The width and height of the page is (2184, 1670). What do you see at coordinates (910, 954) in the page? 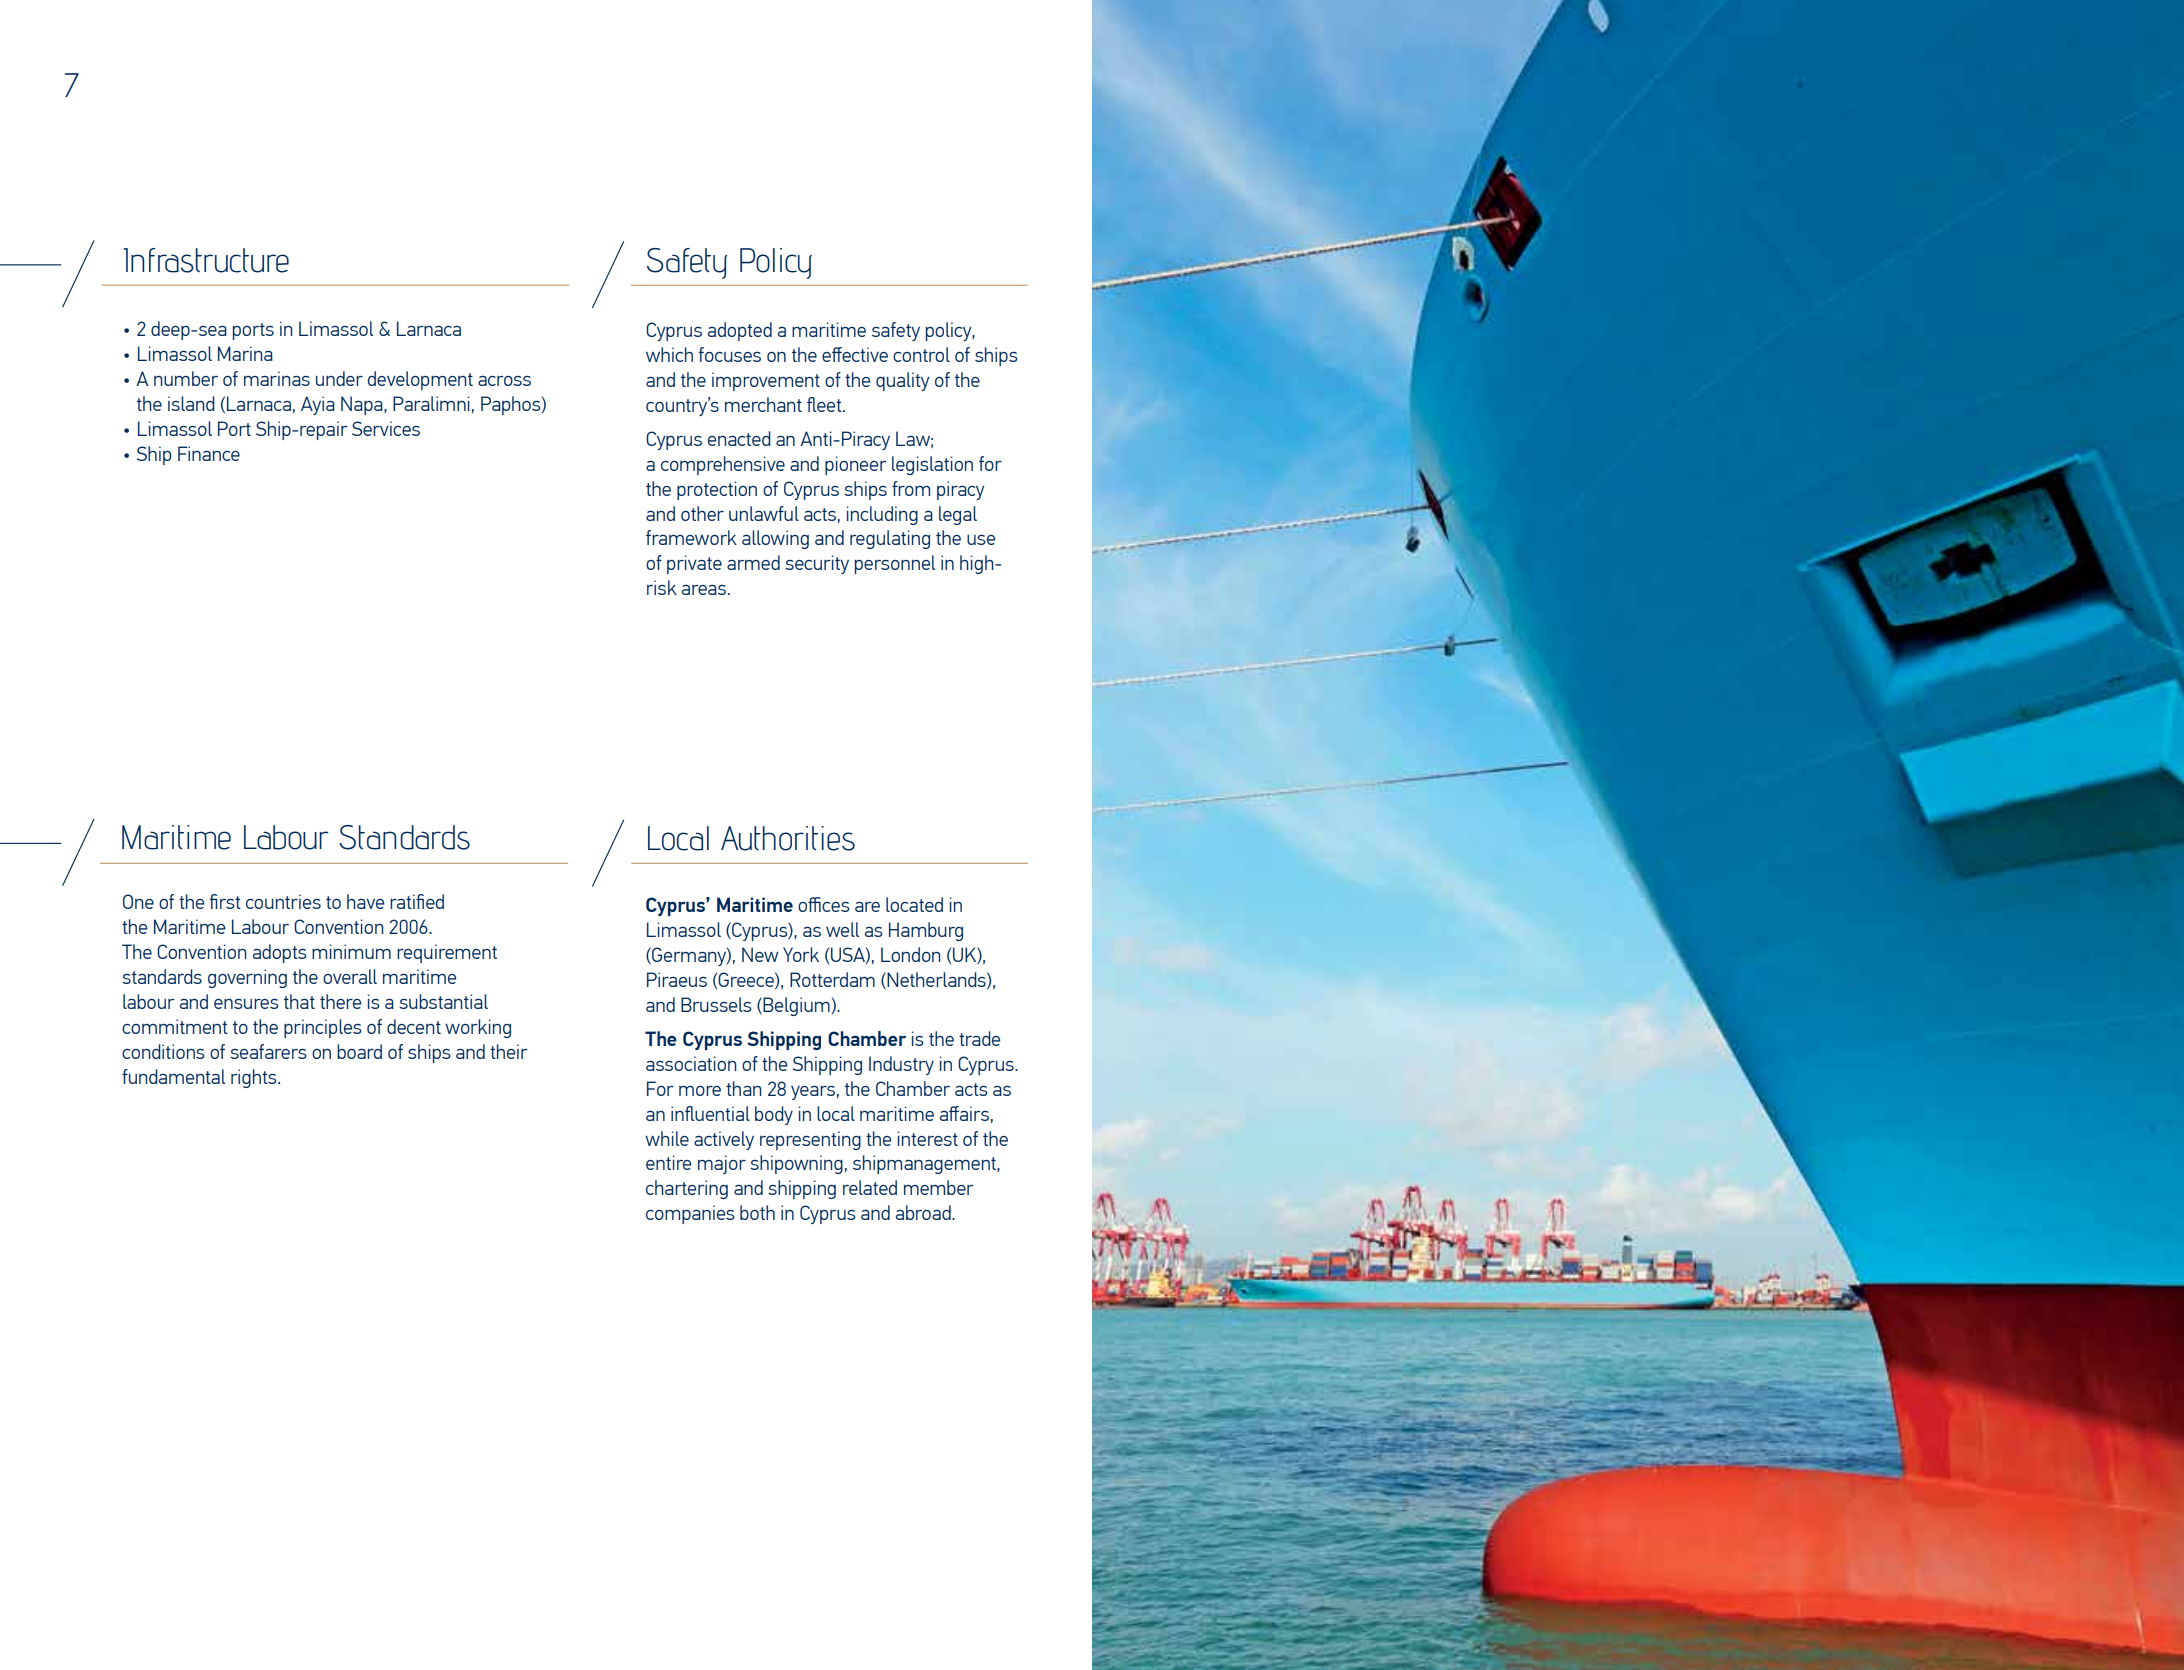
I see `London` at bounding box center [910, 954].
